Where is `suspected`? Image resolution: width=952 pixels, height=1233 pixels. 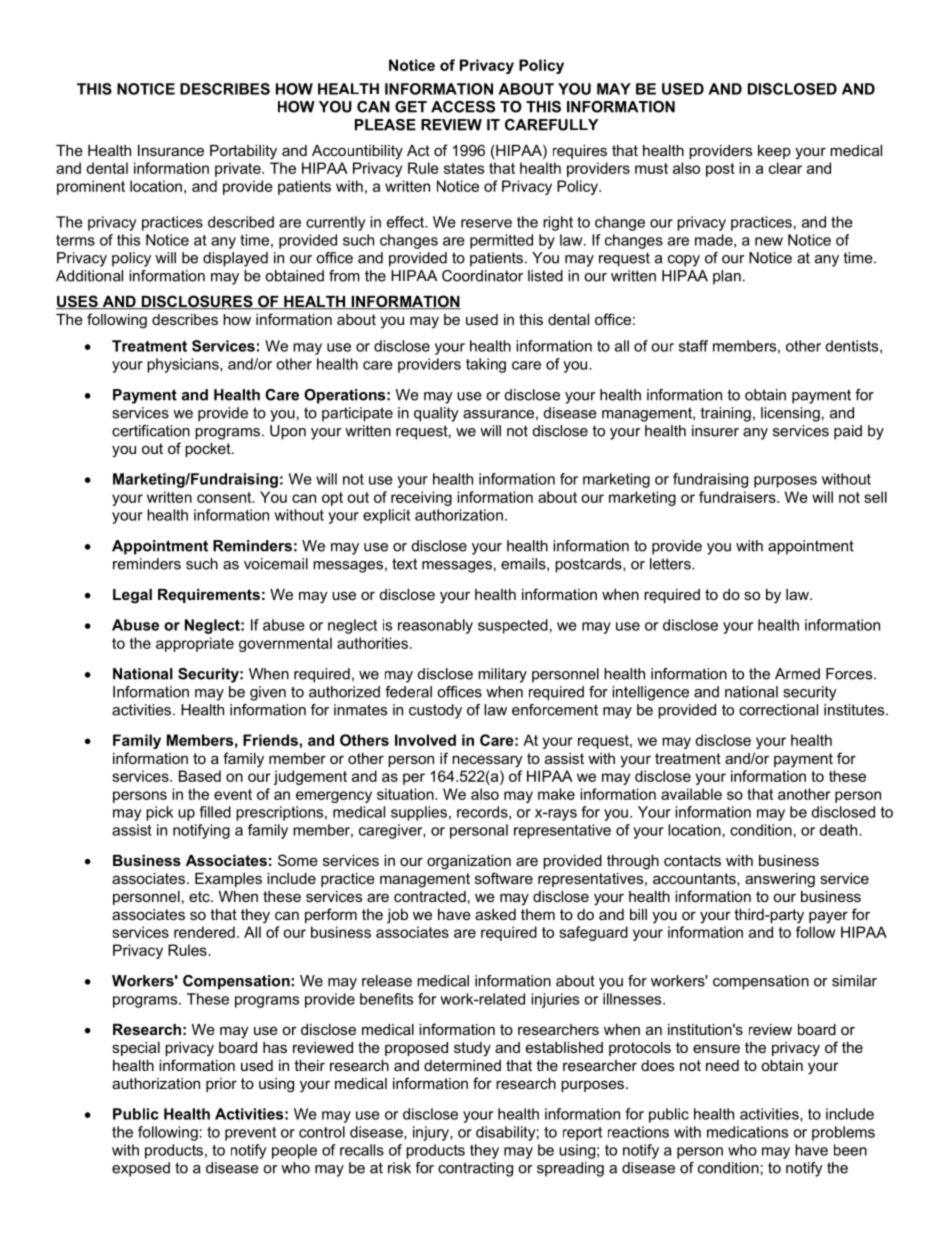 suspected is located at coordinates (513, 626).
